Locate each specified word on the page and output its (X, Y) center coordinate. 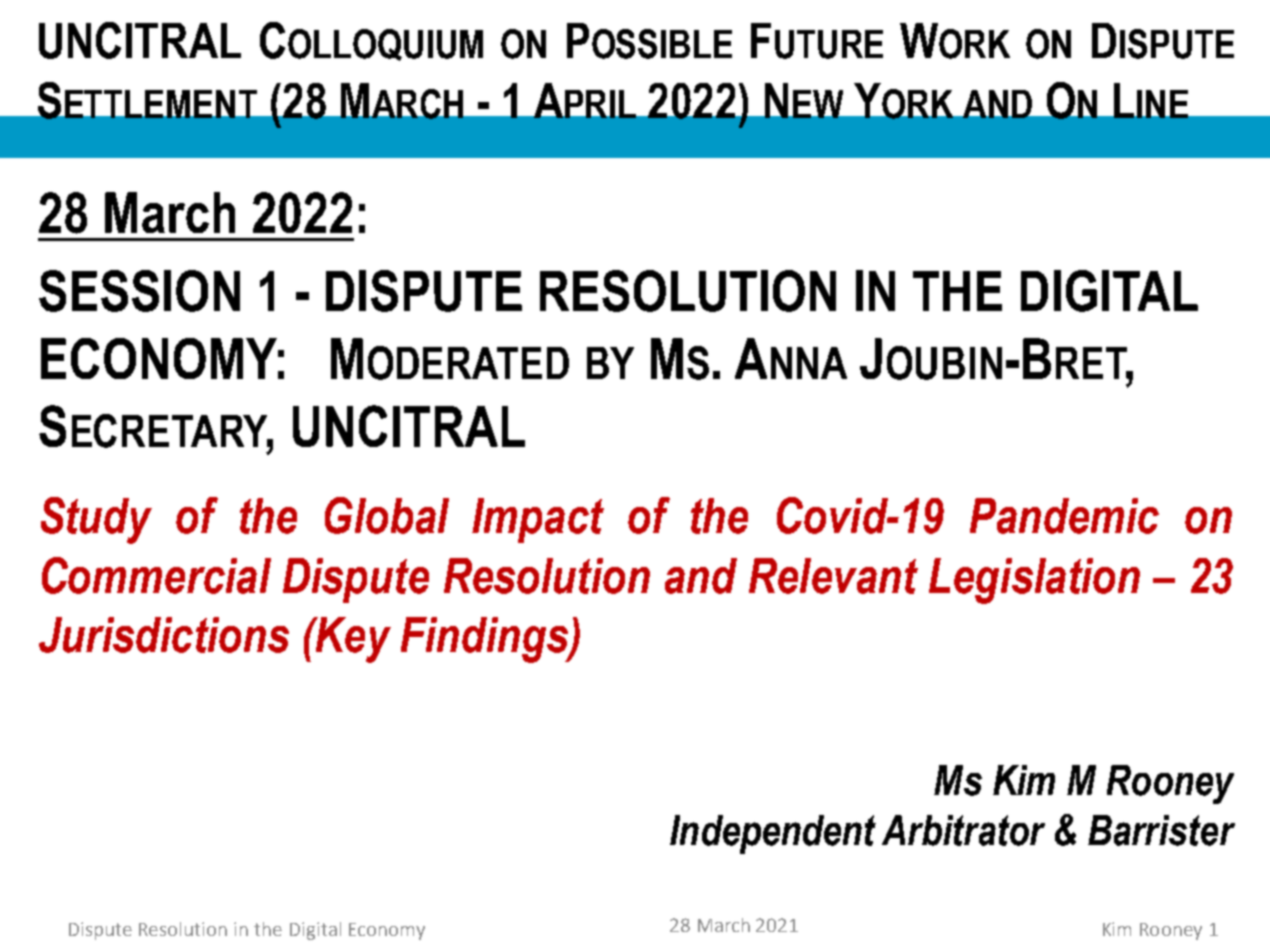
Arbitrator (963, 830)
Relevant (833, 576)
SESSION (139, 291)
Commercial (156, 575)
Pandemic (1064, 516)
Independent (773, 834)
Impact (538, 520)
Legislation (1034, 581)
